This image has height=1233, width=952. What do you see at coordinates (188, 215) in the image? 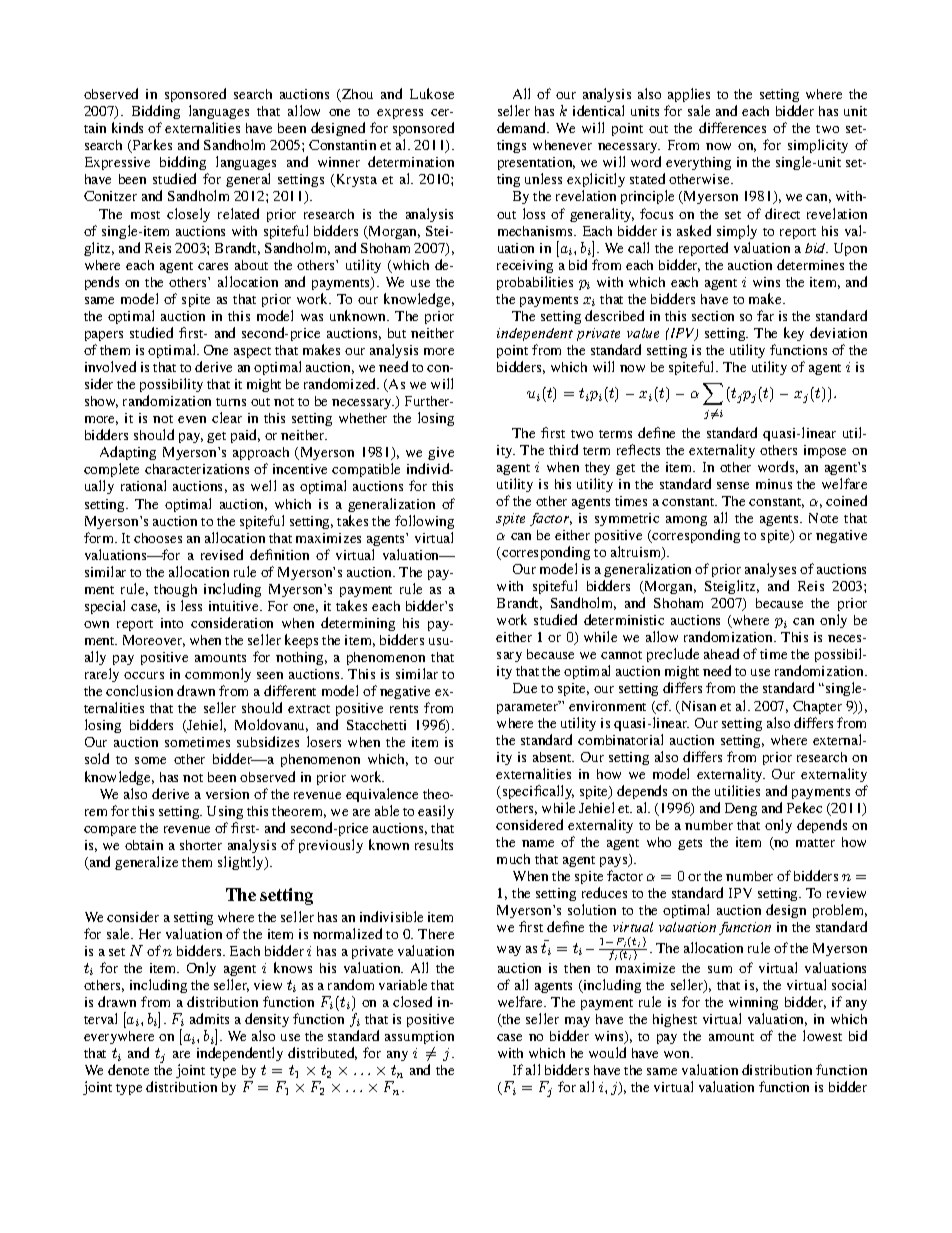
I see `closely` at bounding box center [188, 215].
